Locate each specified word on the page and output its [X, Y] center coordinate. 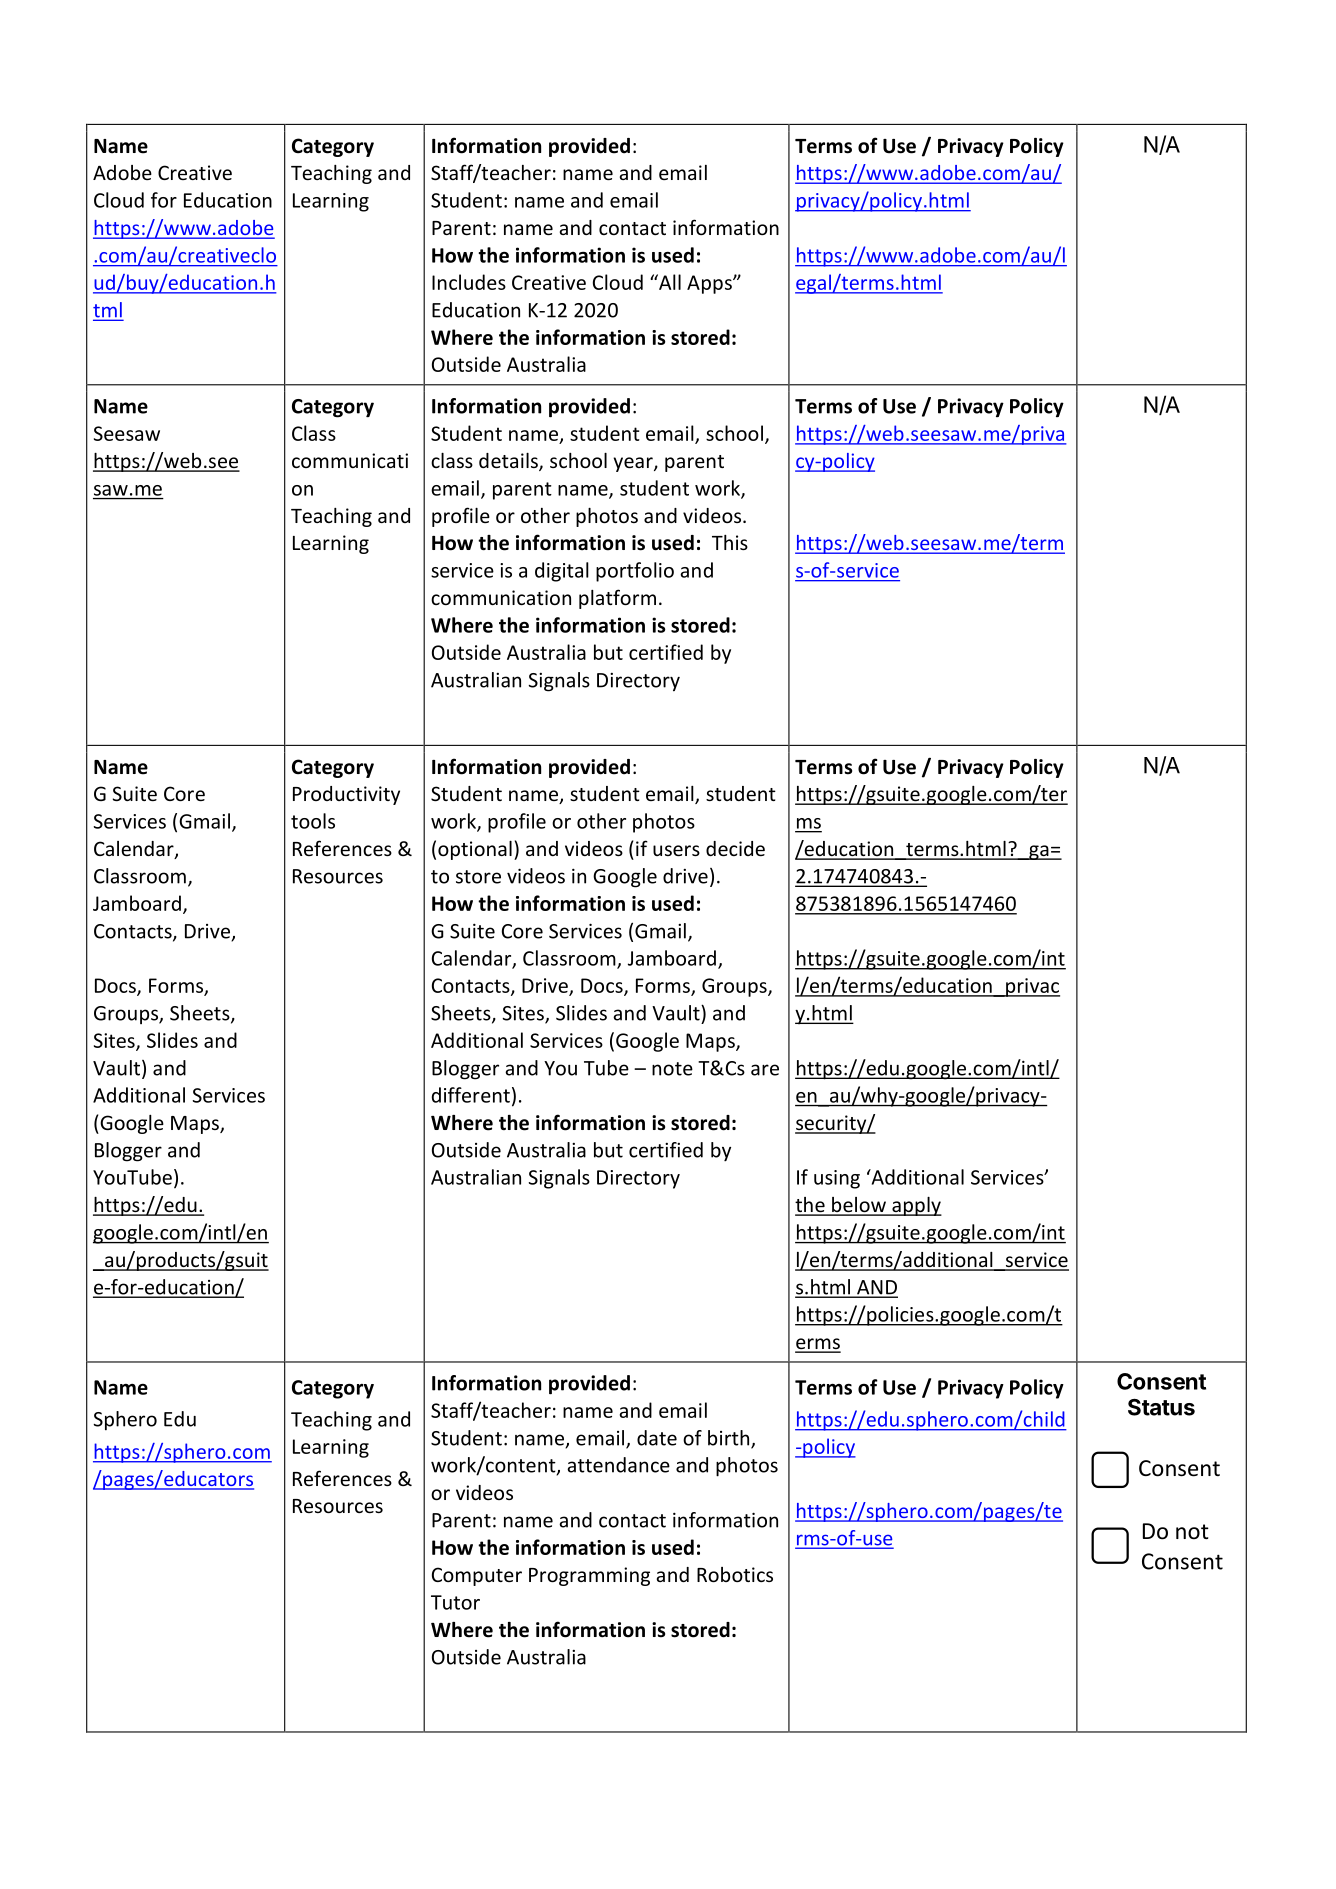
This [730, 542]
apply [916, 1206]
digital [562, 572]
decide [735, 848]
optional [475, 850]
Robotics [735, 1574]
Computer [477, 1576]
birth [730, 1439]
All [669, 282]
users [676, 850]
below [859, 1206]
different [471, 1095]
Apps [710, 284]
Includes [469, 282]
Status [1161, 1407]
